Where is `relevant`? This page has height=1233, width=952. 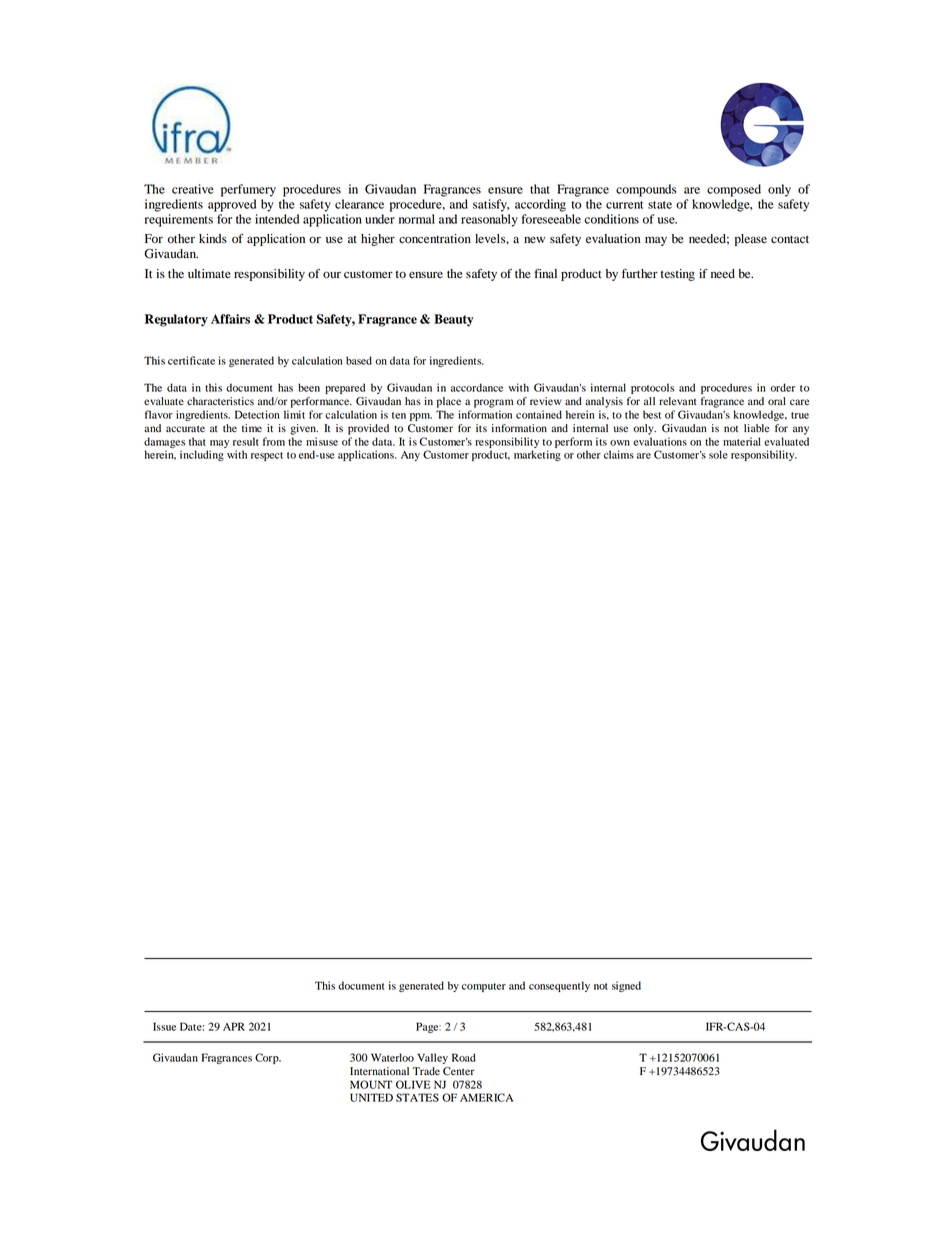 relevant is located at coordinates (678, 401).
